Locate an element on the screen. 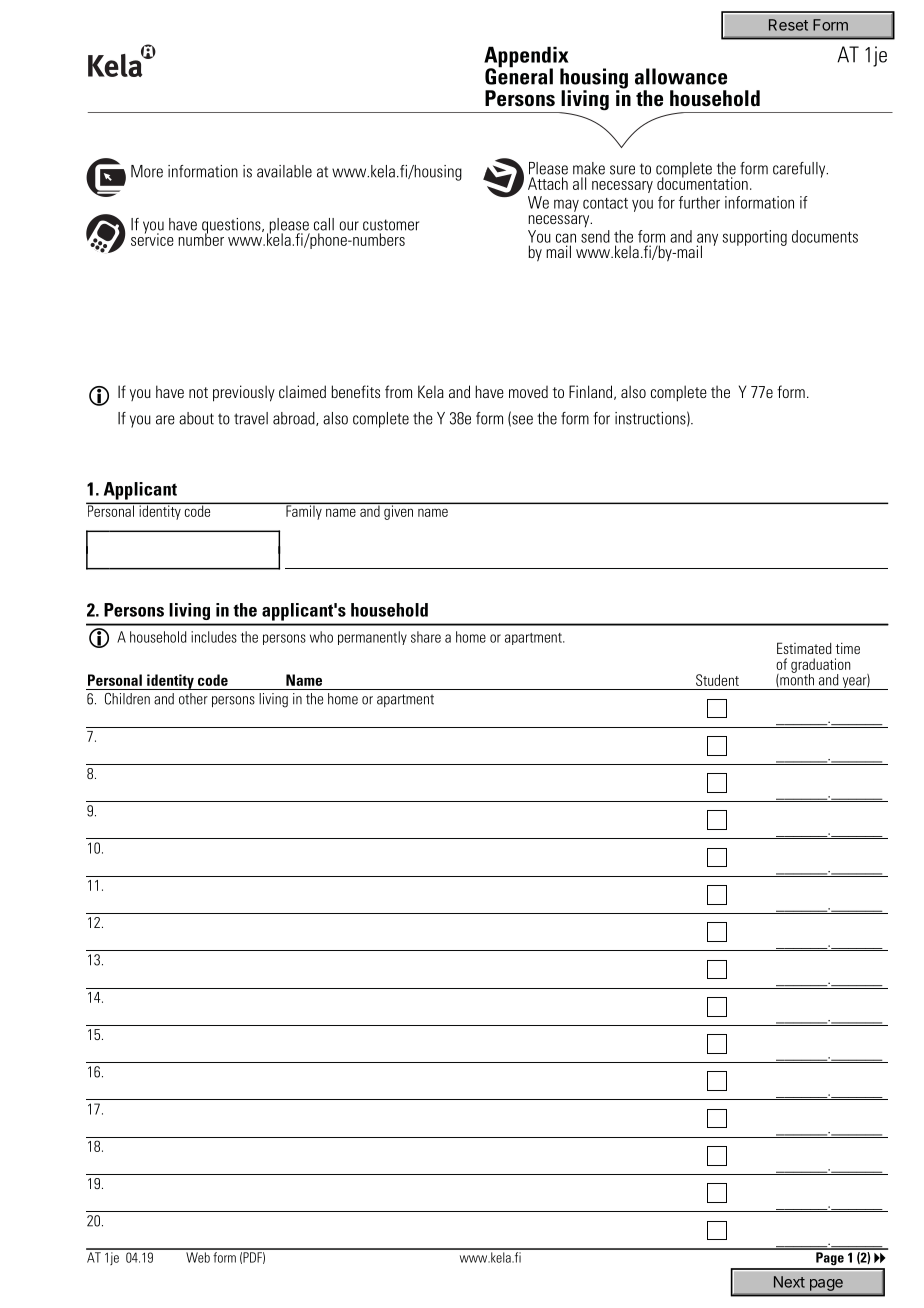 This screenshot has width=924, height=1308. Family is located at coordinates (304, 511).
